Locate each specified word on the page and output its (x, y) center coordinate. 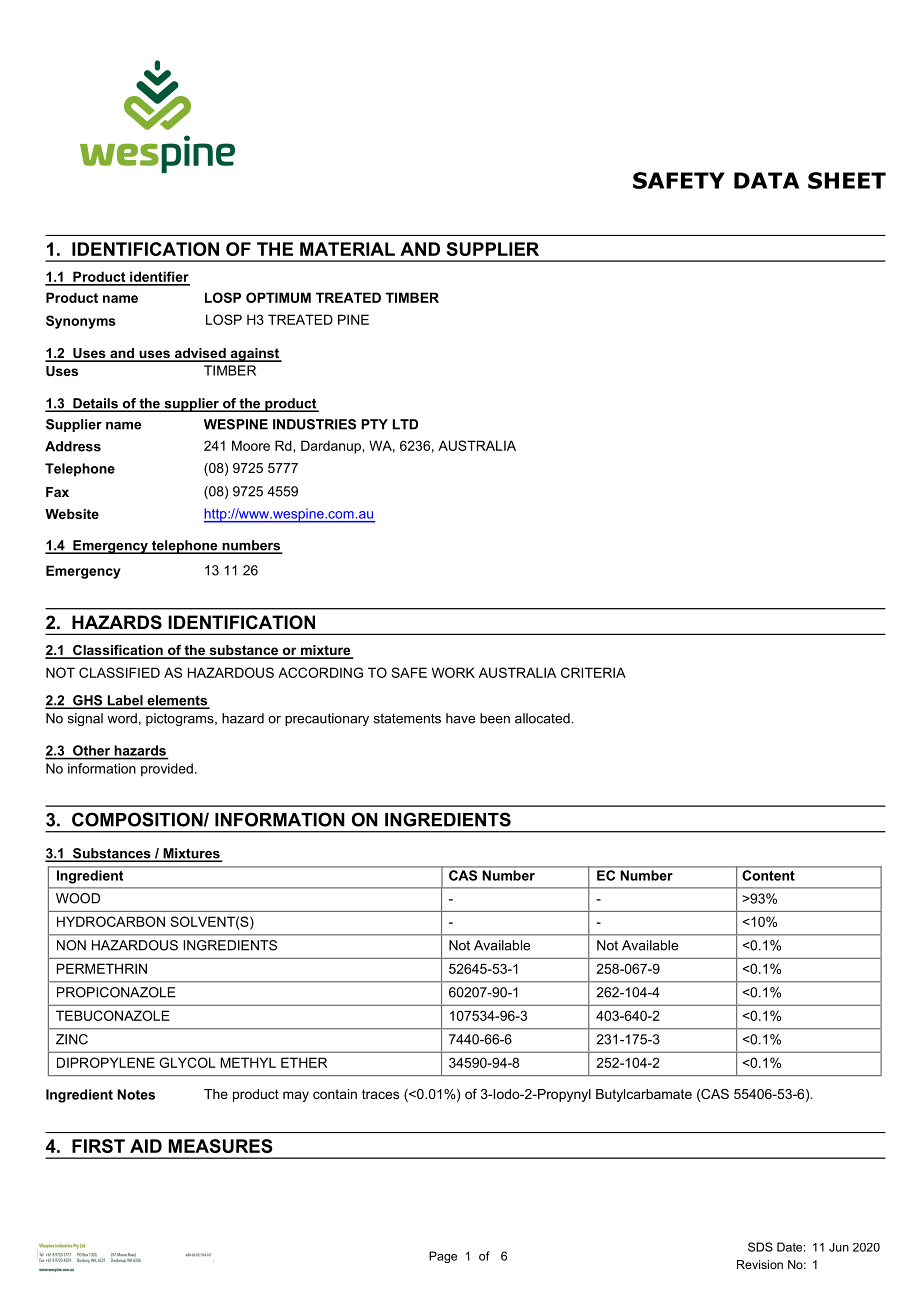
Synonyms (81, 322)
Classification (118, 651)
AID (146, 1146)
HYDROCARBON (111, 921)
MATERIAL (347, 249)
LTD (405, 424)
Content (769, 875)
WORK (453, 672)
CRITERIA (593, 672)
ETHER (304, 1062)
